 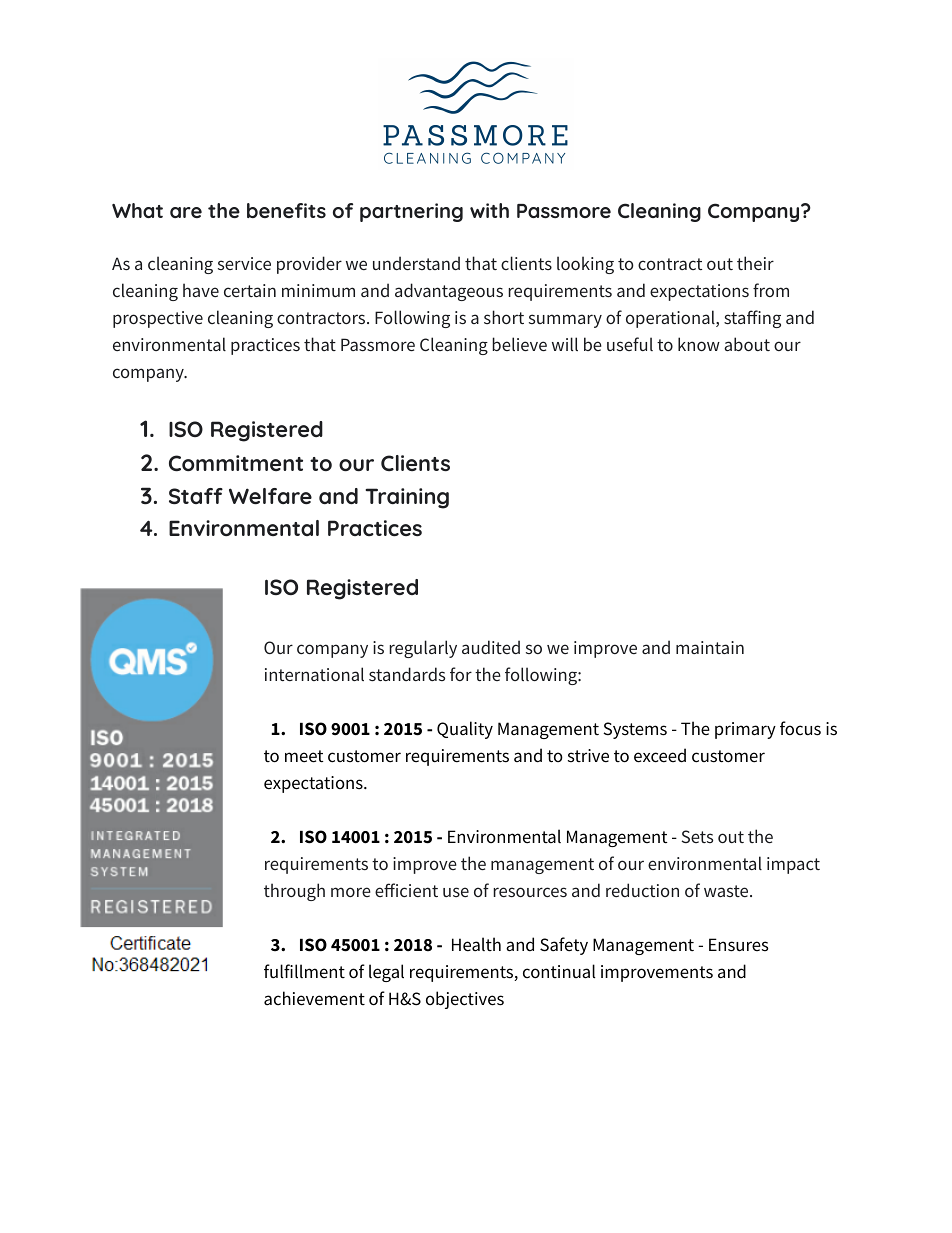 What do you see at coordinates (491, 647) in the screenshot?
I see `audited` at bounding box center [491, 647].
